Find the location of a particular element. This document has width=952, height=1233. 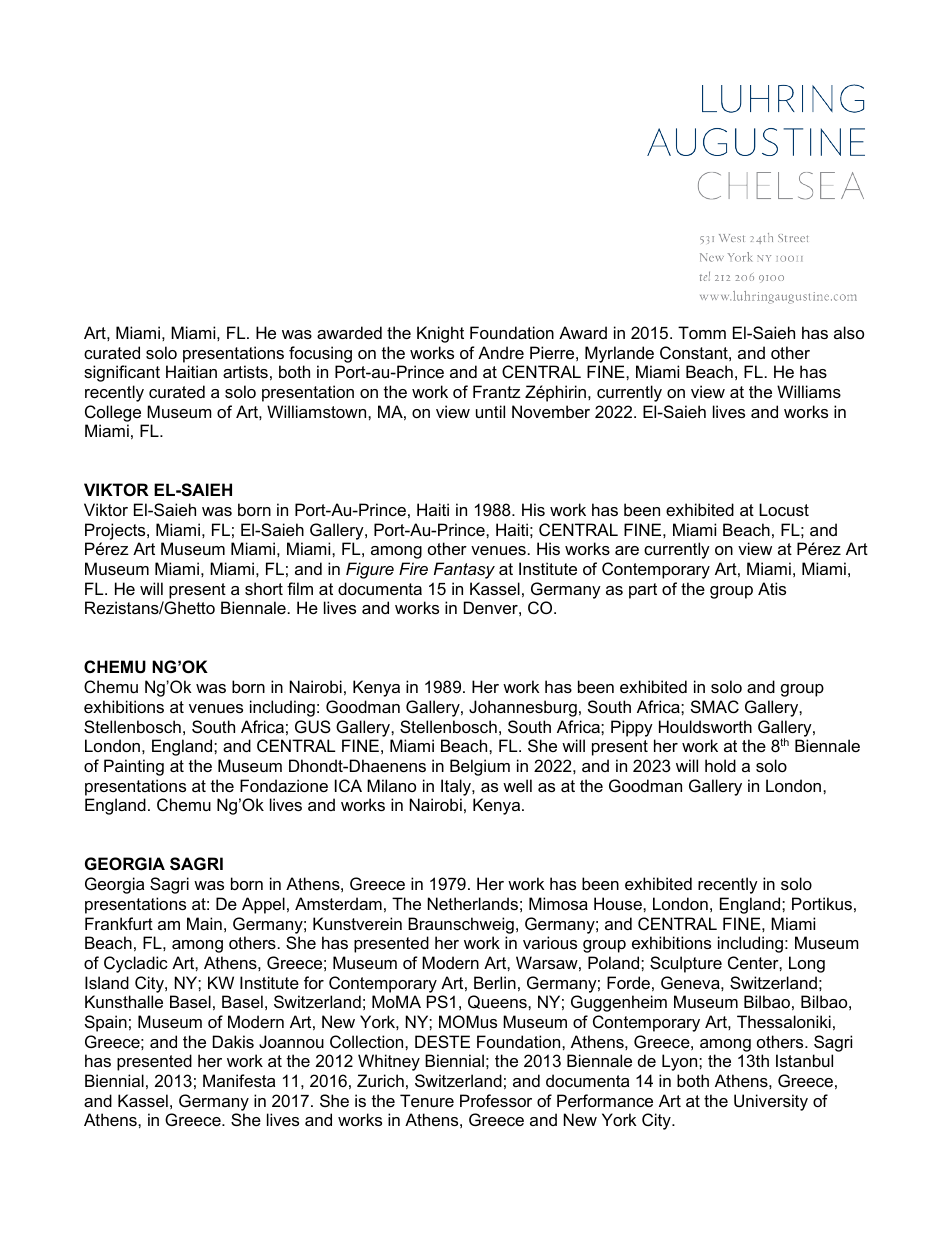

Italy is located at coordinates (457, 787).
